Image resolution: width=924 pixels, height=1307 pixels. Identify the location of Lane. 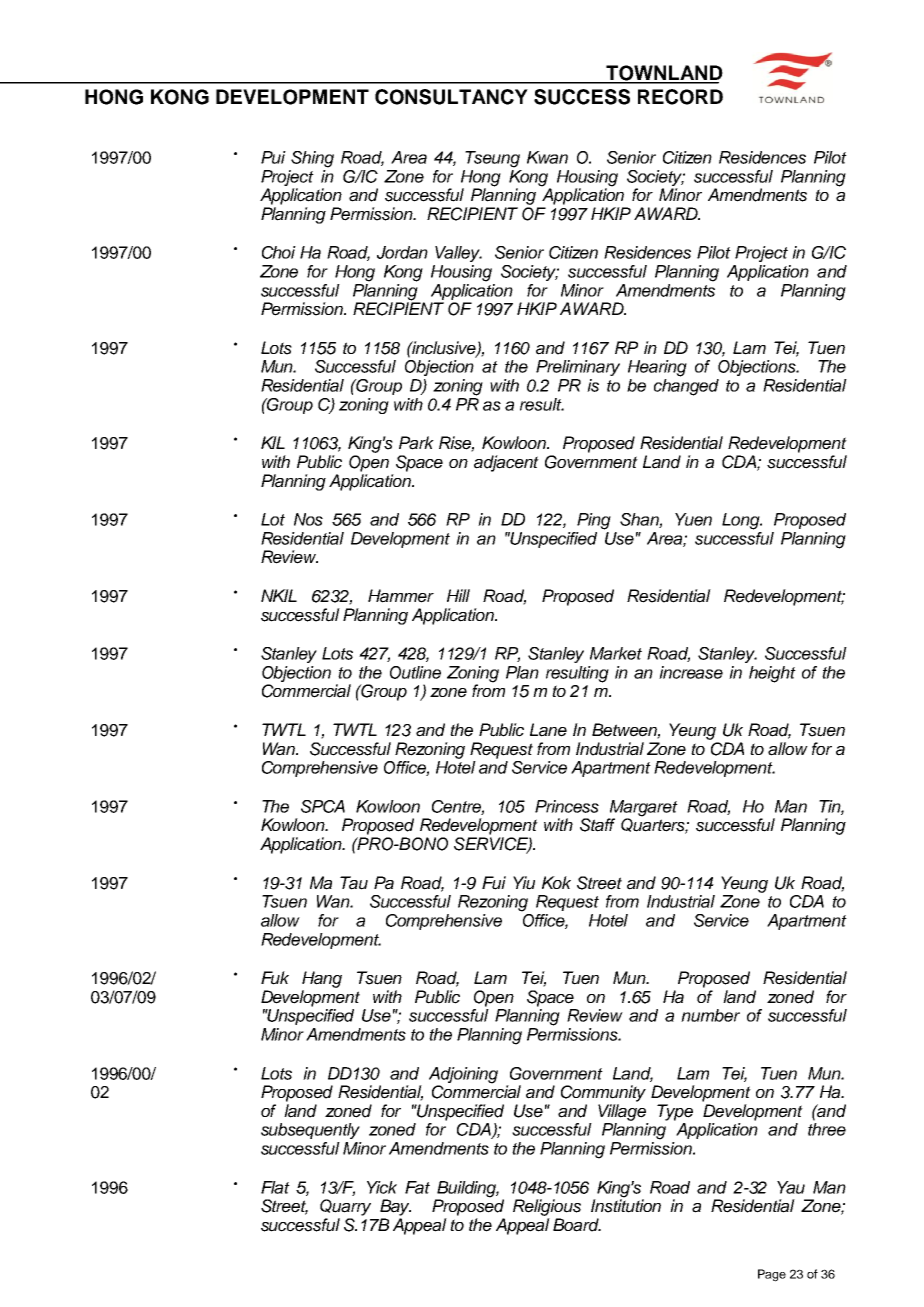
(548, 730).
